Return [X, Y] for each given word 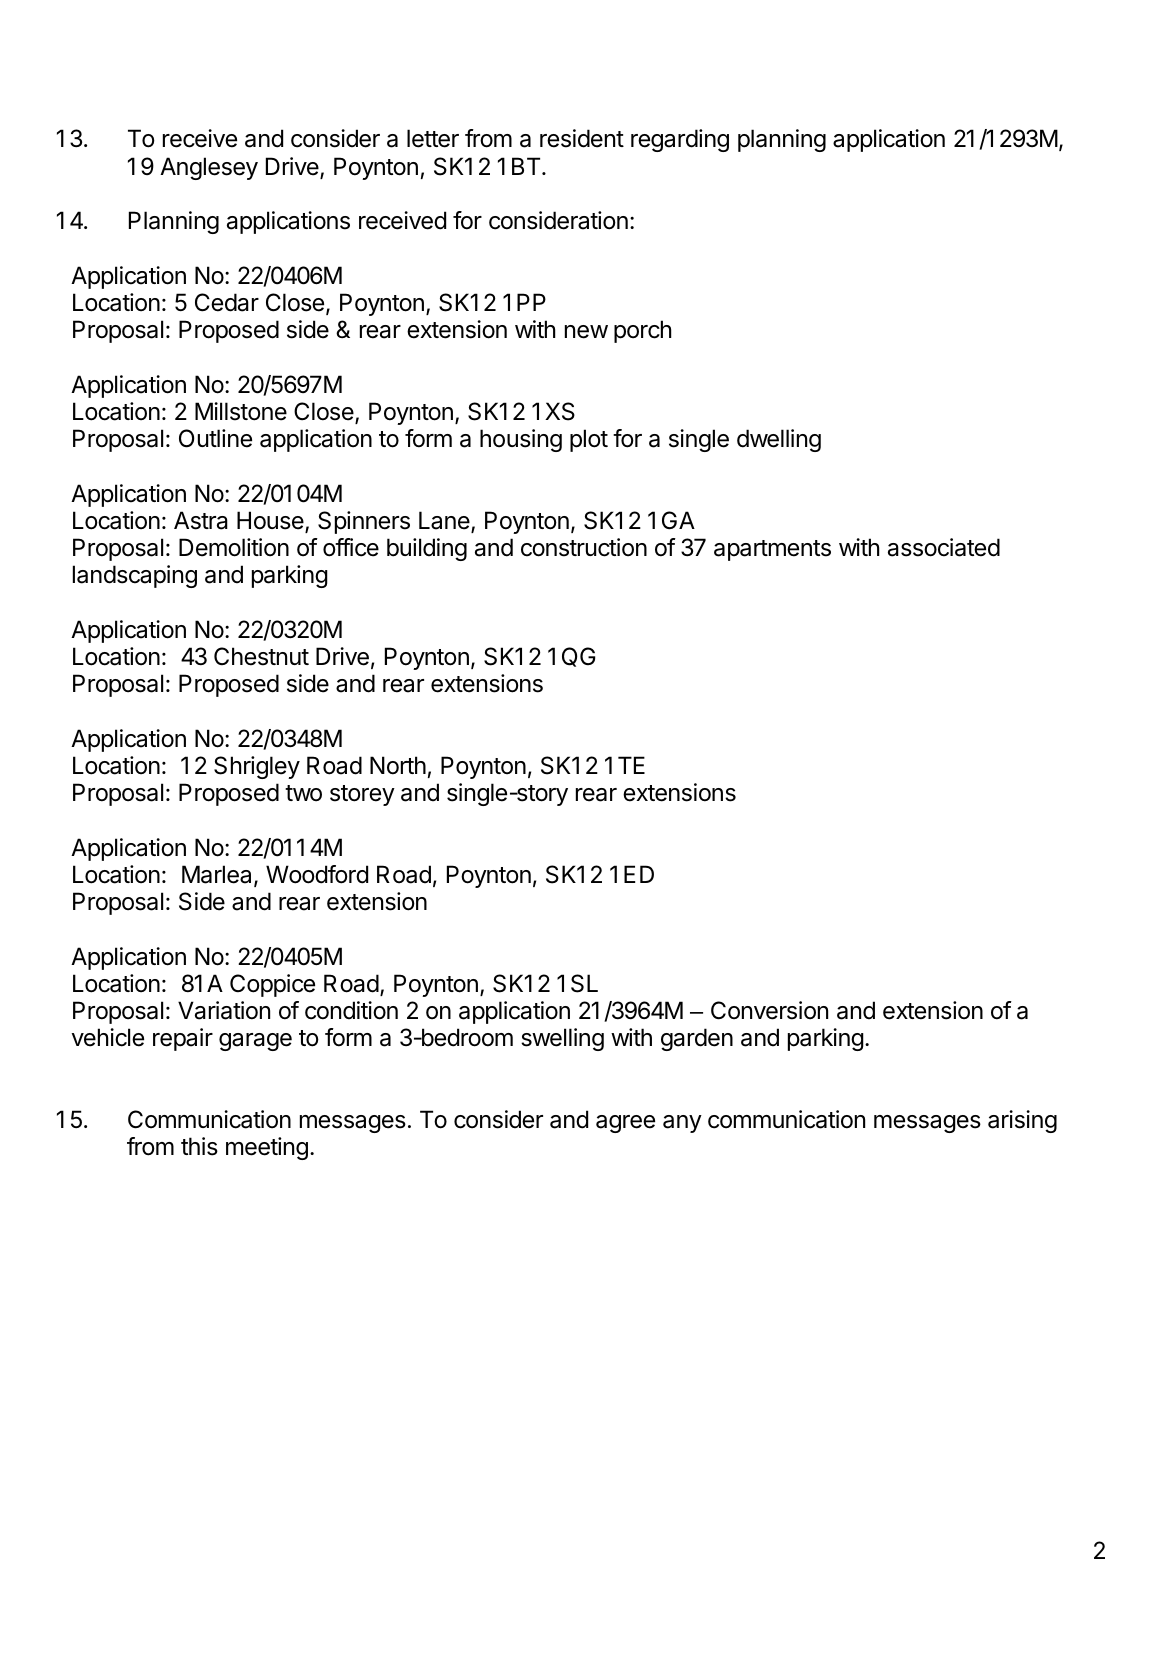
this [199, 1146]
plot [589, 440]
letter [433, 138]
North [398, 765]
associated [944, 547]
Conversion [769, 1010]
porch [642, 331]
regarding [680, 140]
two [303, 793]
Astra [201, 520]
